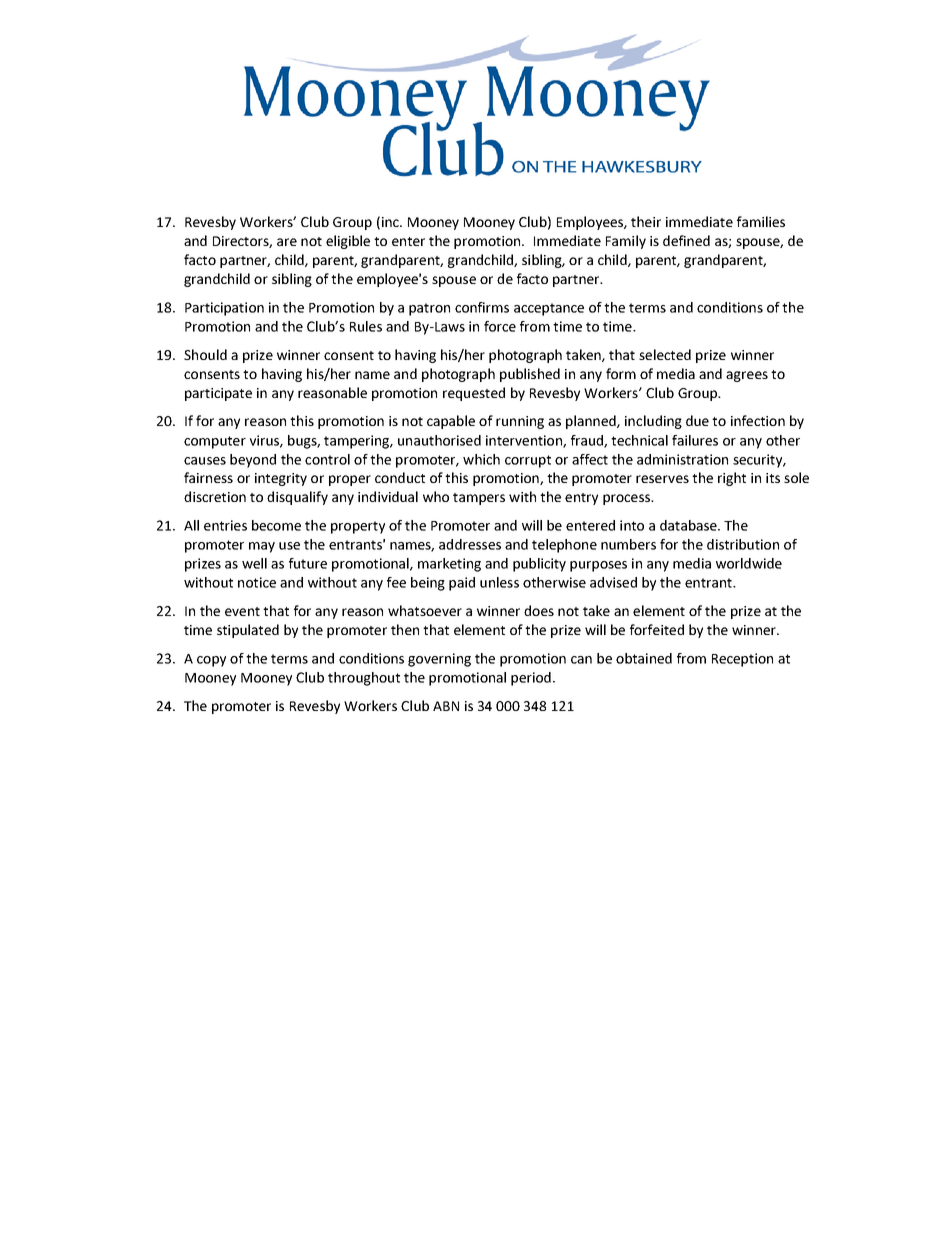 This document has height=1233, width=952. What do you see at coordinates (348, 242) in the document?
I see `eligible` at bounding box center [348, 242].
